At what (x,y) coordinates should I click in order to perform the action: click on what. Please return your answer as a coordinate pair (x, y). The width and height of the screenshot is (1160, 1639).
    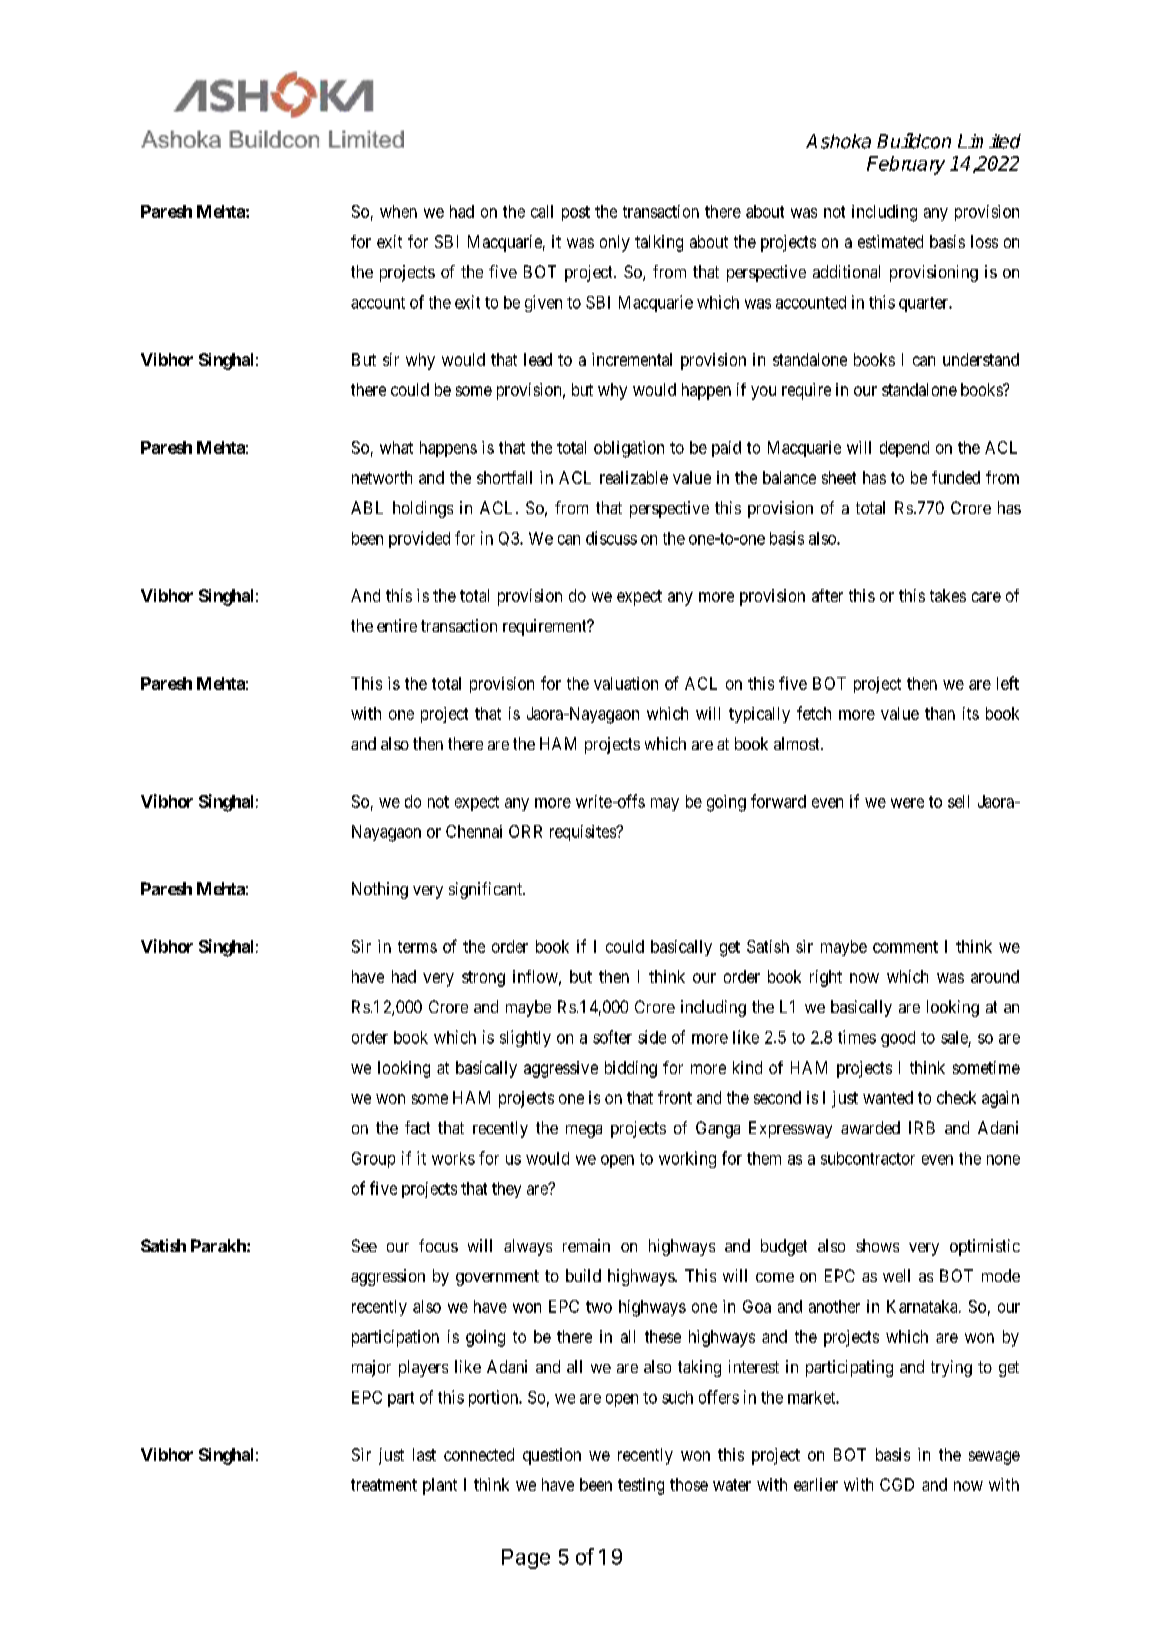
    Looking at the image, I should click on (396, 447).
